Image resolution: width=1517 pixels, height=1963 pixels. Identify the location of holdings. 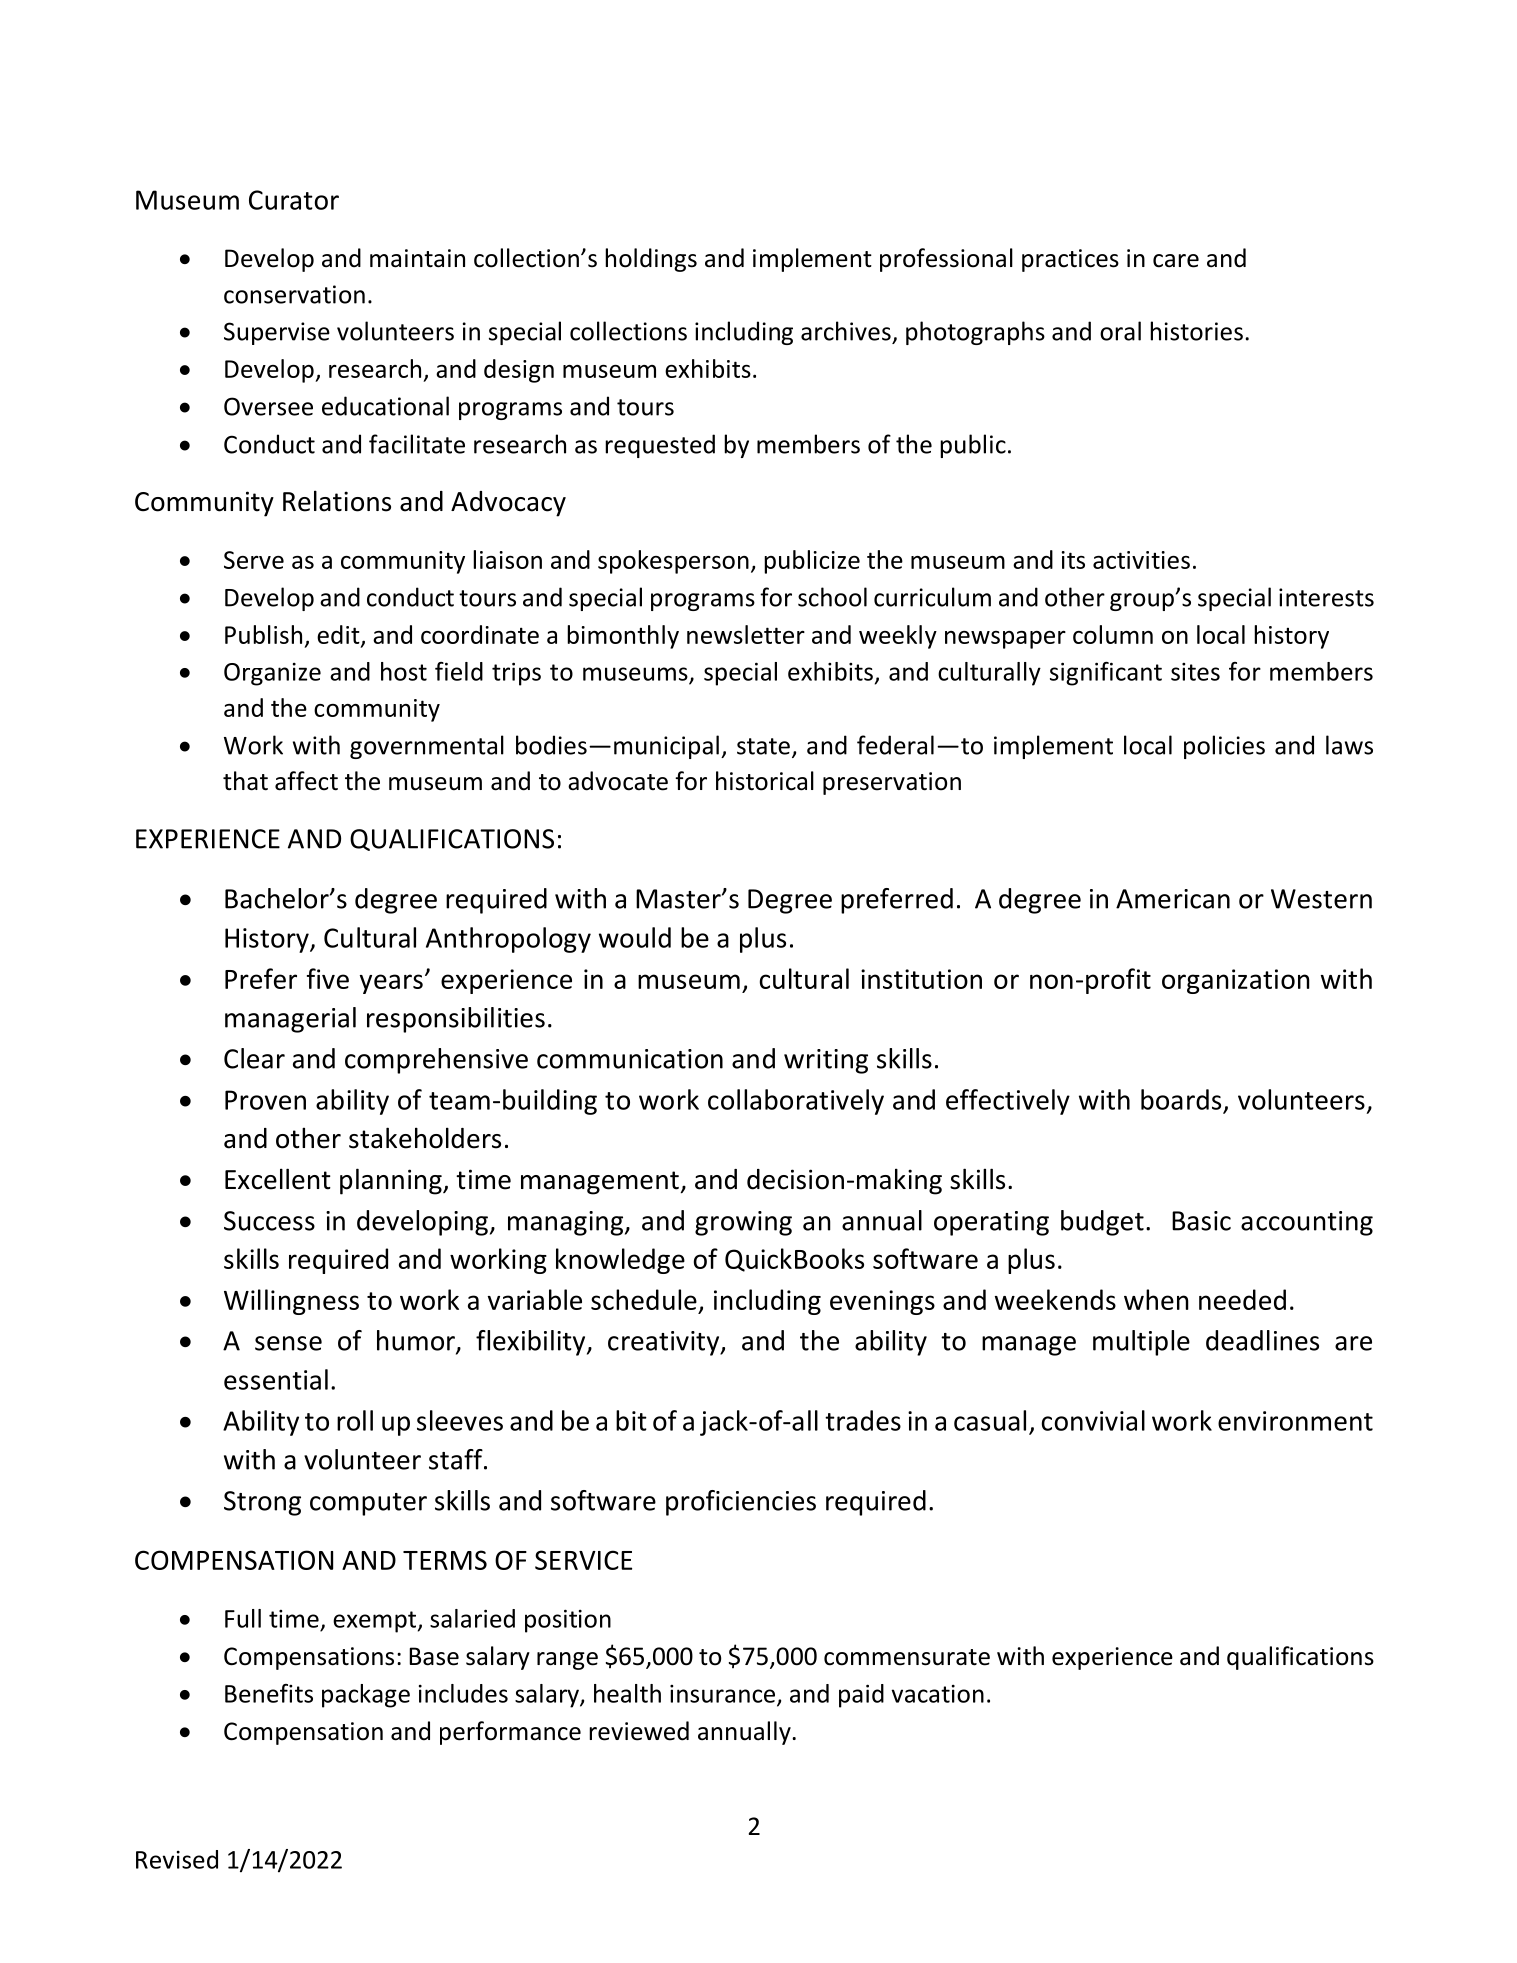
(651, 260).
